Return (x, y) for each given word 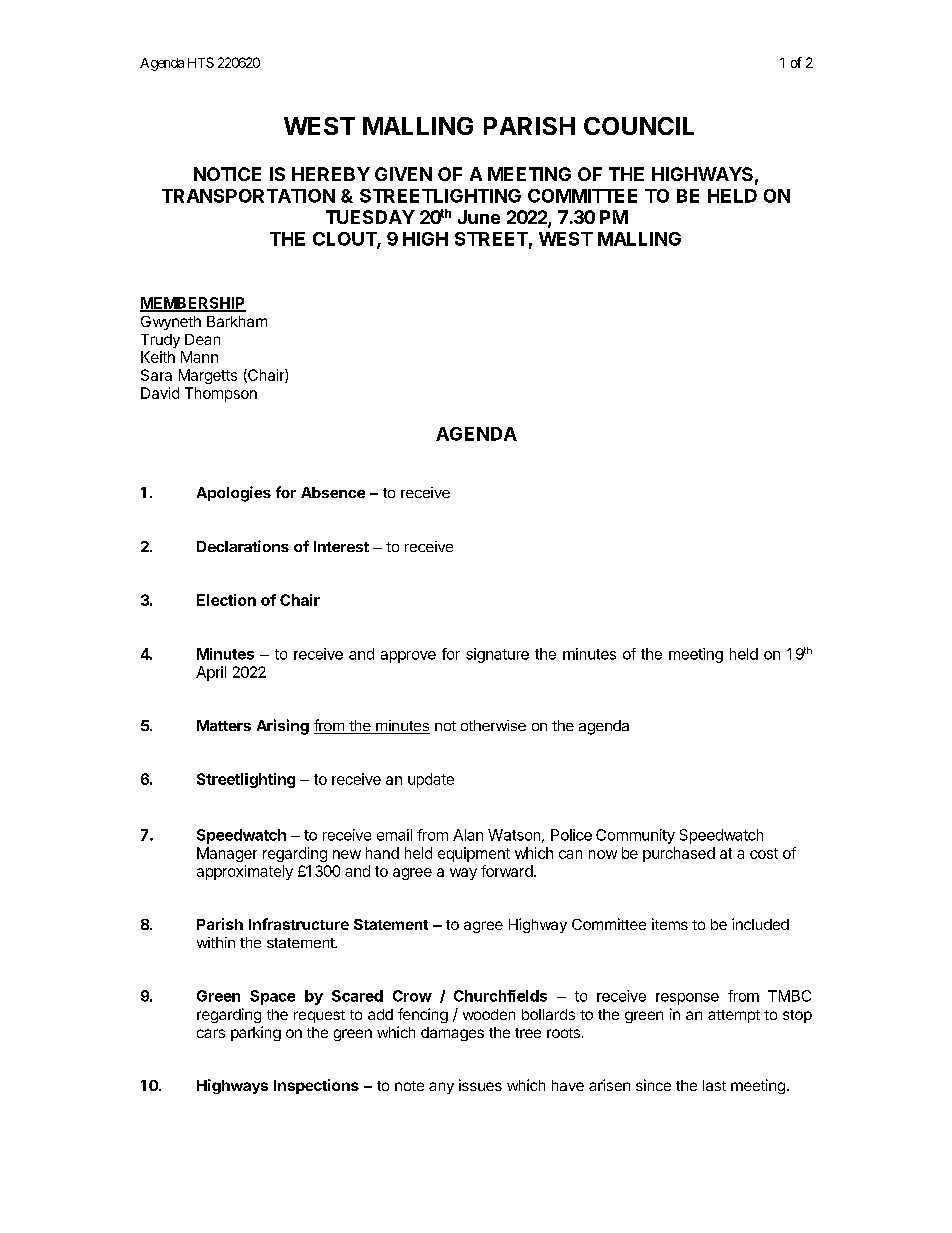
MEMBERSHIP (193, 304)
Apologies (234, 494)
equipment (474, 854)
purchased (679, 854)
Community (635, 836)
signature (497, 655)
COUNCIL (639, 126)
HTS (201, 62)
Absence (333, 492)
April (211, 673)
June (479, 217)
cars (211, 1033)
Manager (227, 854)
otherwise (493, 725)
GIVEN (403, 174)
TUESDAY (370, 217)
